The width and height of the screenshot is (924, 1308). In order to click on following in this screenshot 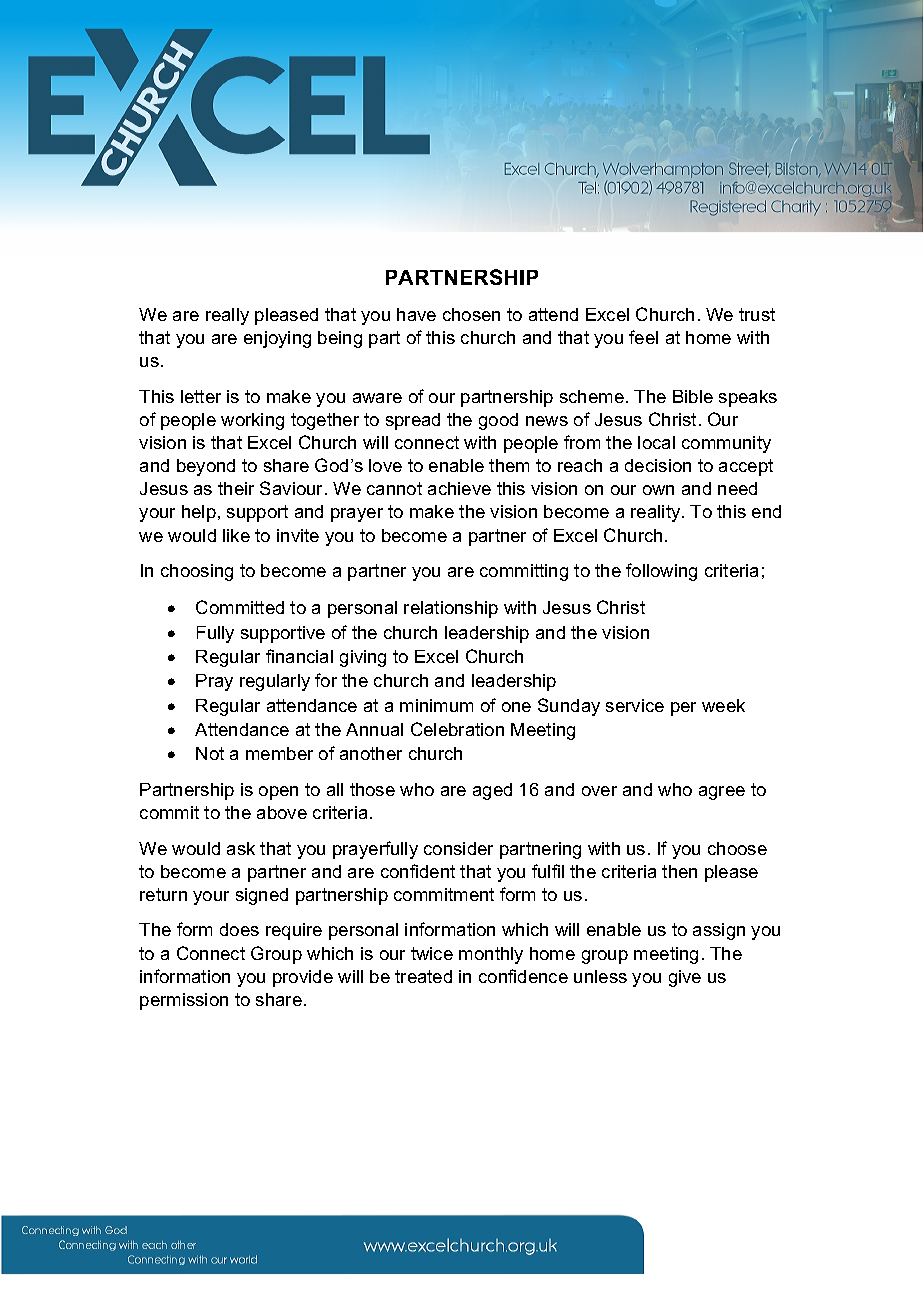, I will do `click(661, 572)`.
